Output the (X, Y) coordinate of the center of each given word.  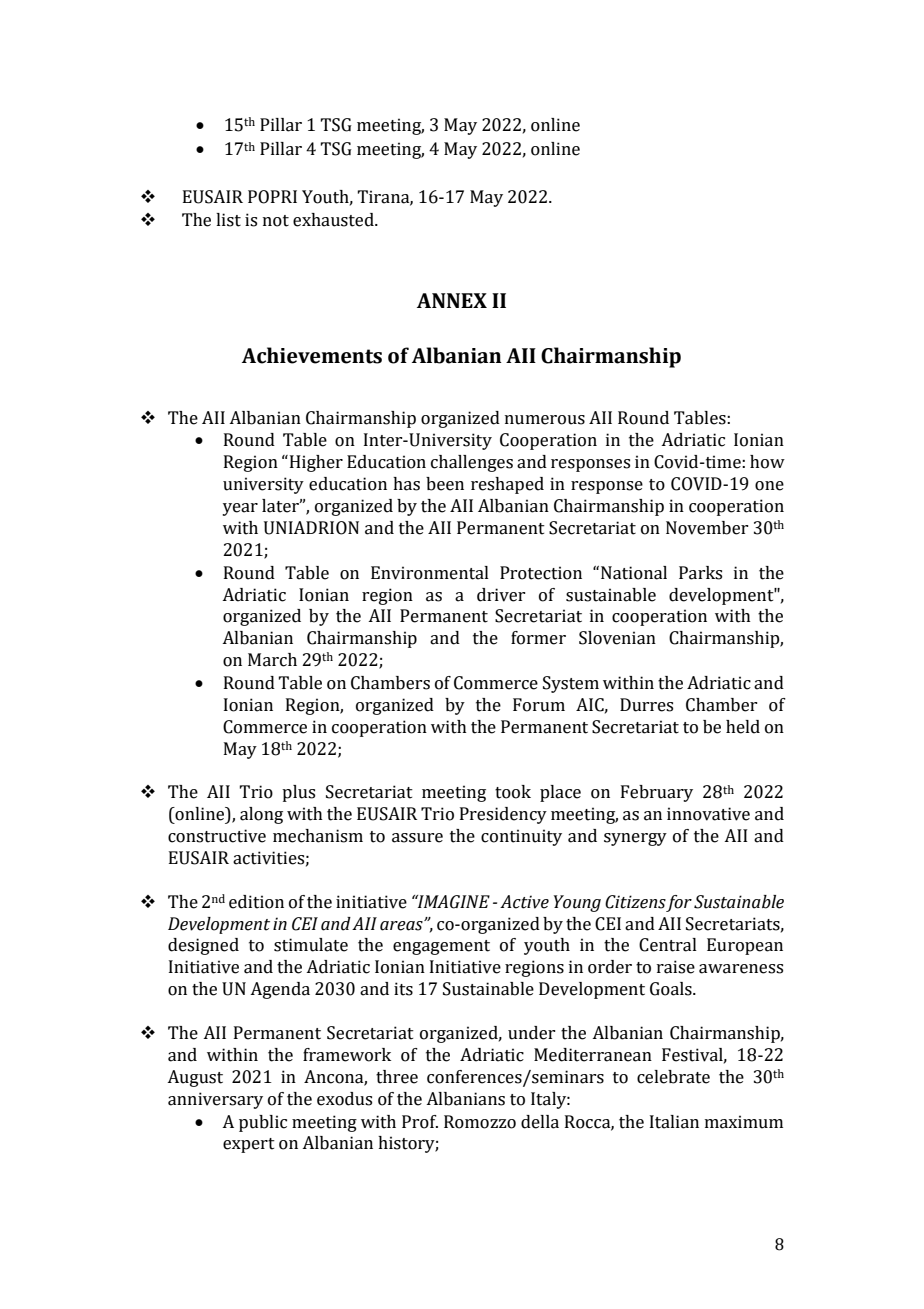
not (276, 221)
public (263, 1123)
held (743, 727)
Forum (539, 705)
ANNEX (452, 300)
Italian (674, 1122)
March (272, 660)
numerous (545, 420)
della (540, 1122)
